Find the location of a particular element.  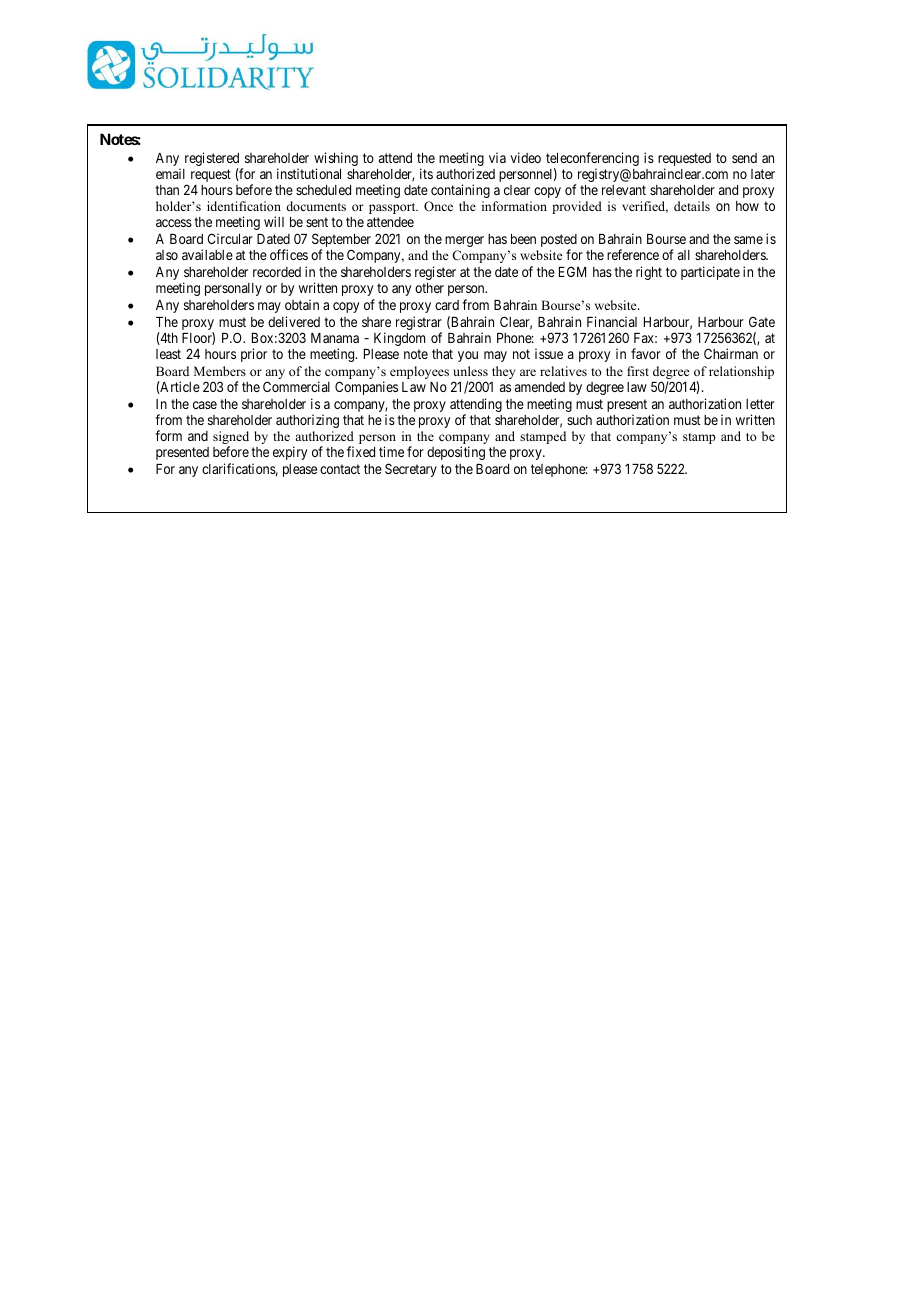

first is located at coordinates (638, 371).
